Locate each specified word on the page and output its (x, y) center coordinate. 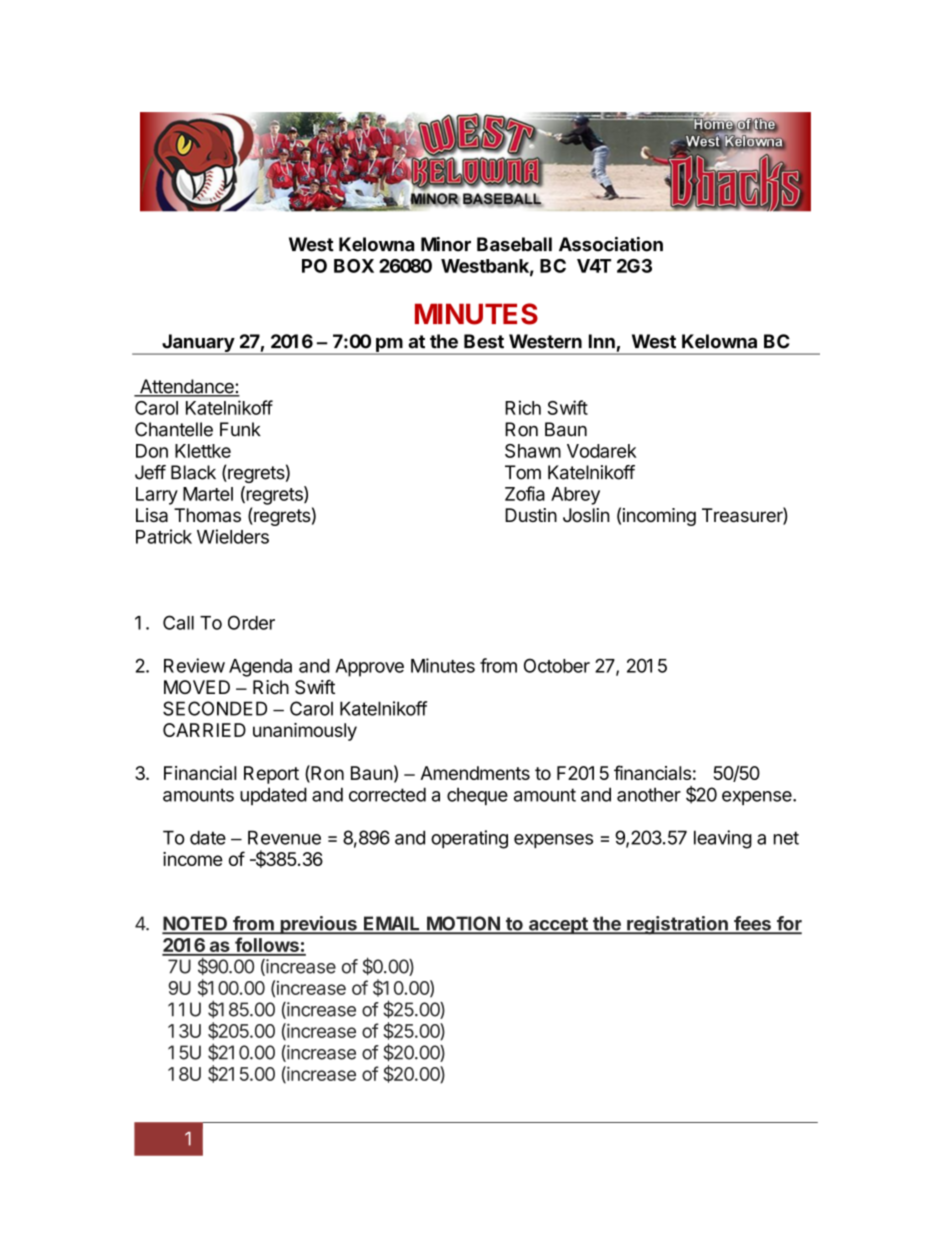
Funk (240, 429)
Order (251, 622)
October (557, 665)
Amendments (475, 773)
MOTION (463, 924)
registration (677, 925)
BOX (354, 266)
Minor (446, 244)
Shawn (533, 451)
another (649, 794)
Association (611, 244)
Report (271, 775)
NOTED (196, 924)
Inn (602, 341)
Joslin (586, 515)
